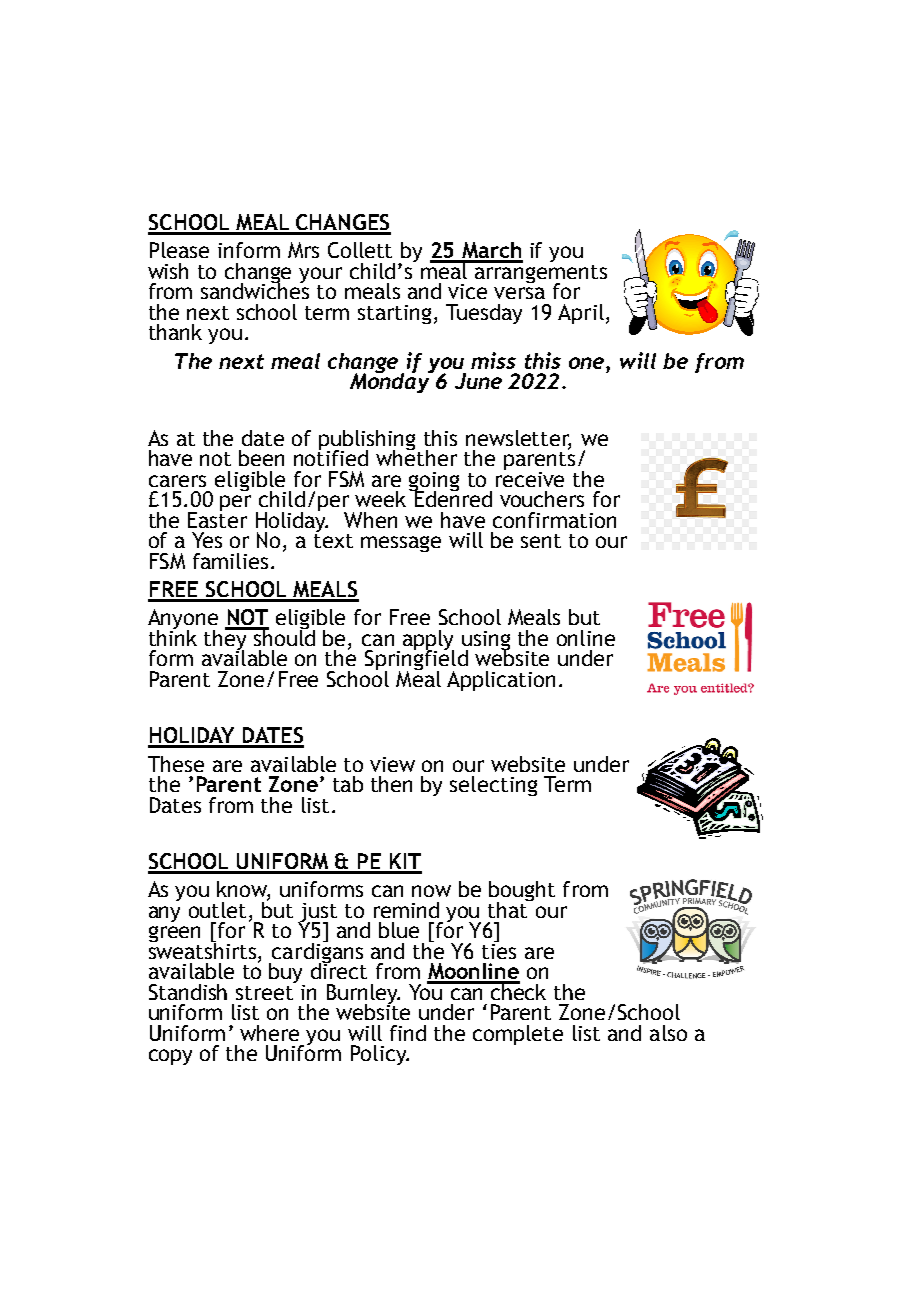 This document has height=1308, width=924. Describe the element at coordinates (255, 289) in the document. I see `sandwiches` at that location.
